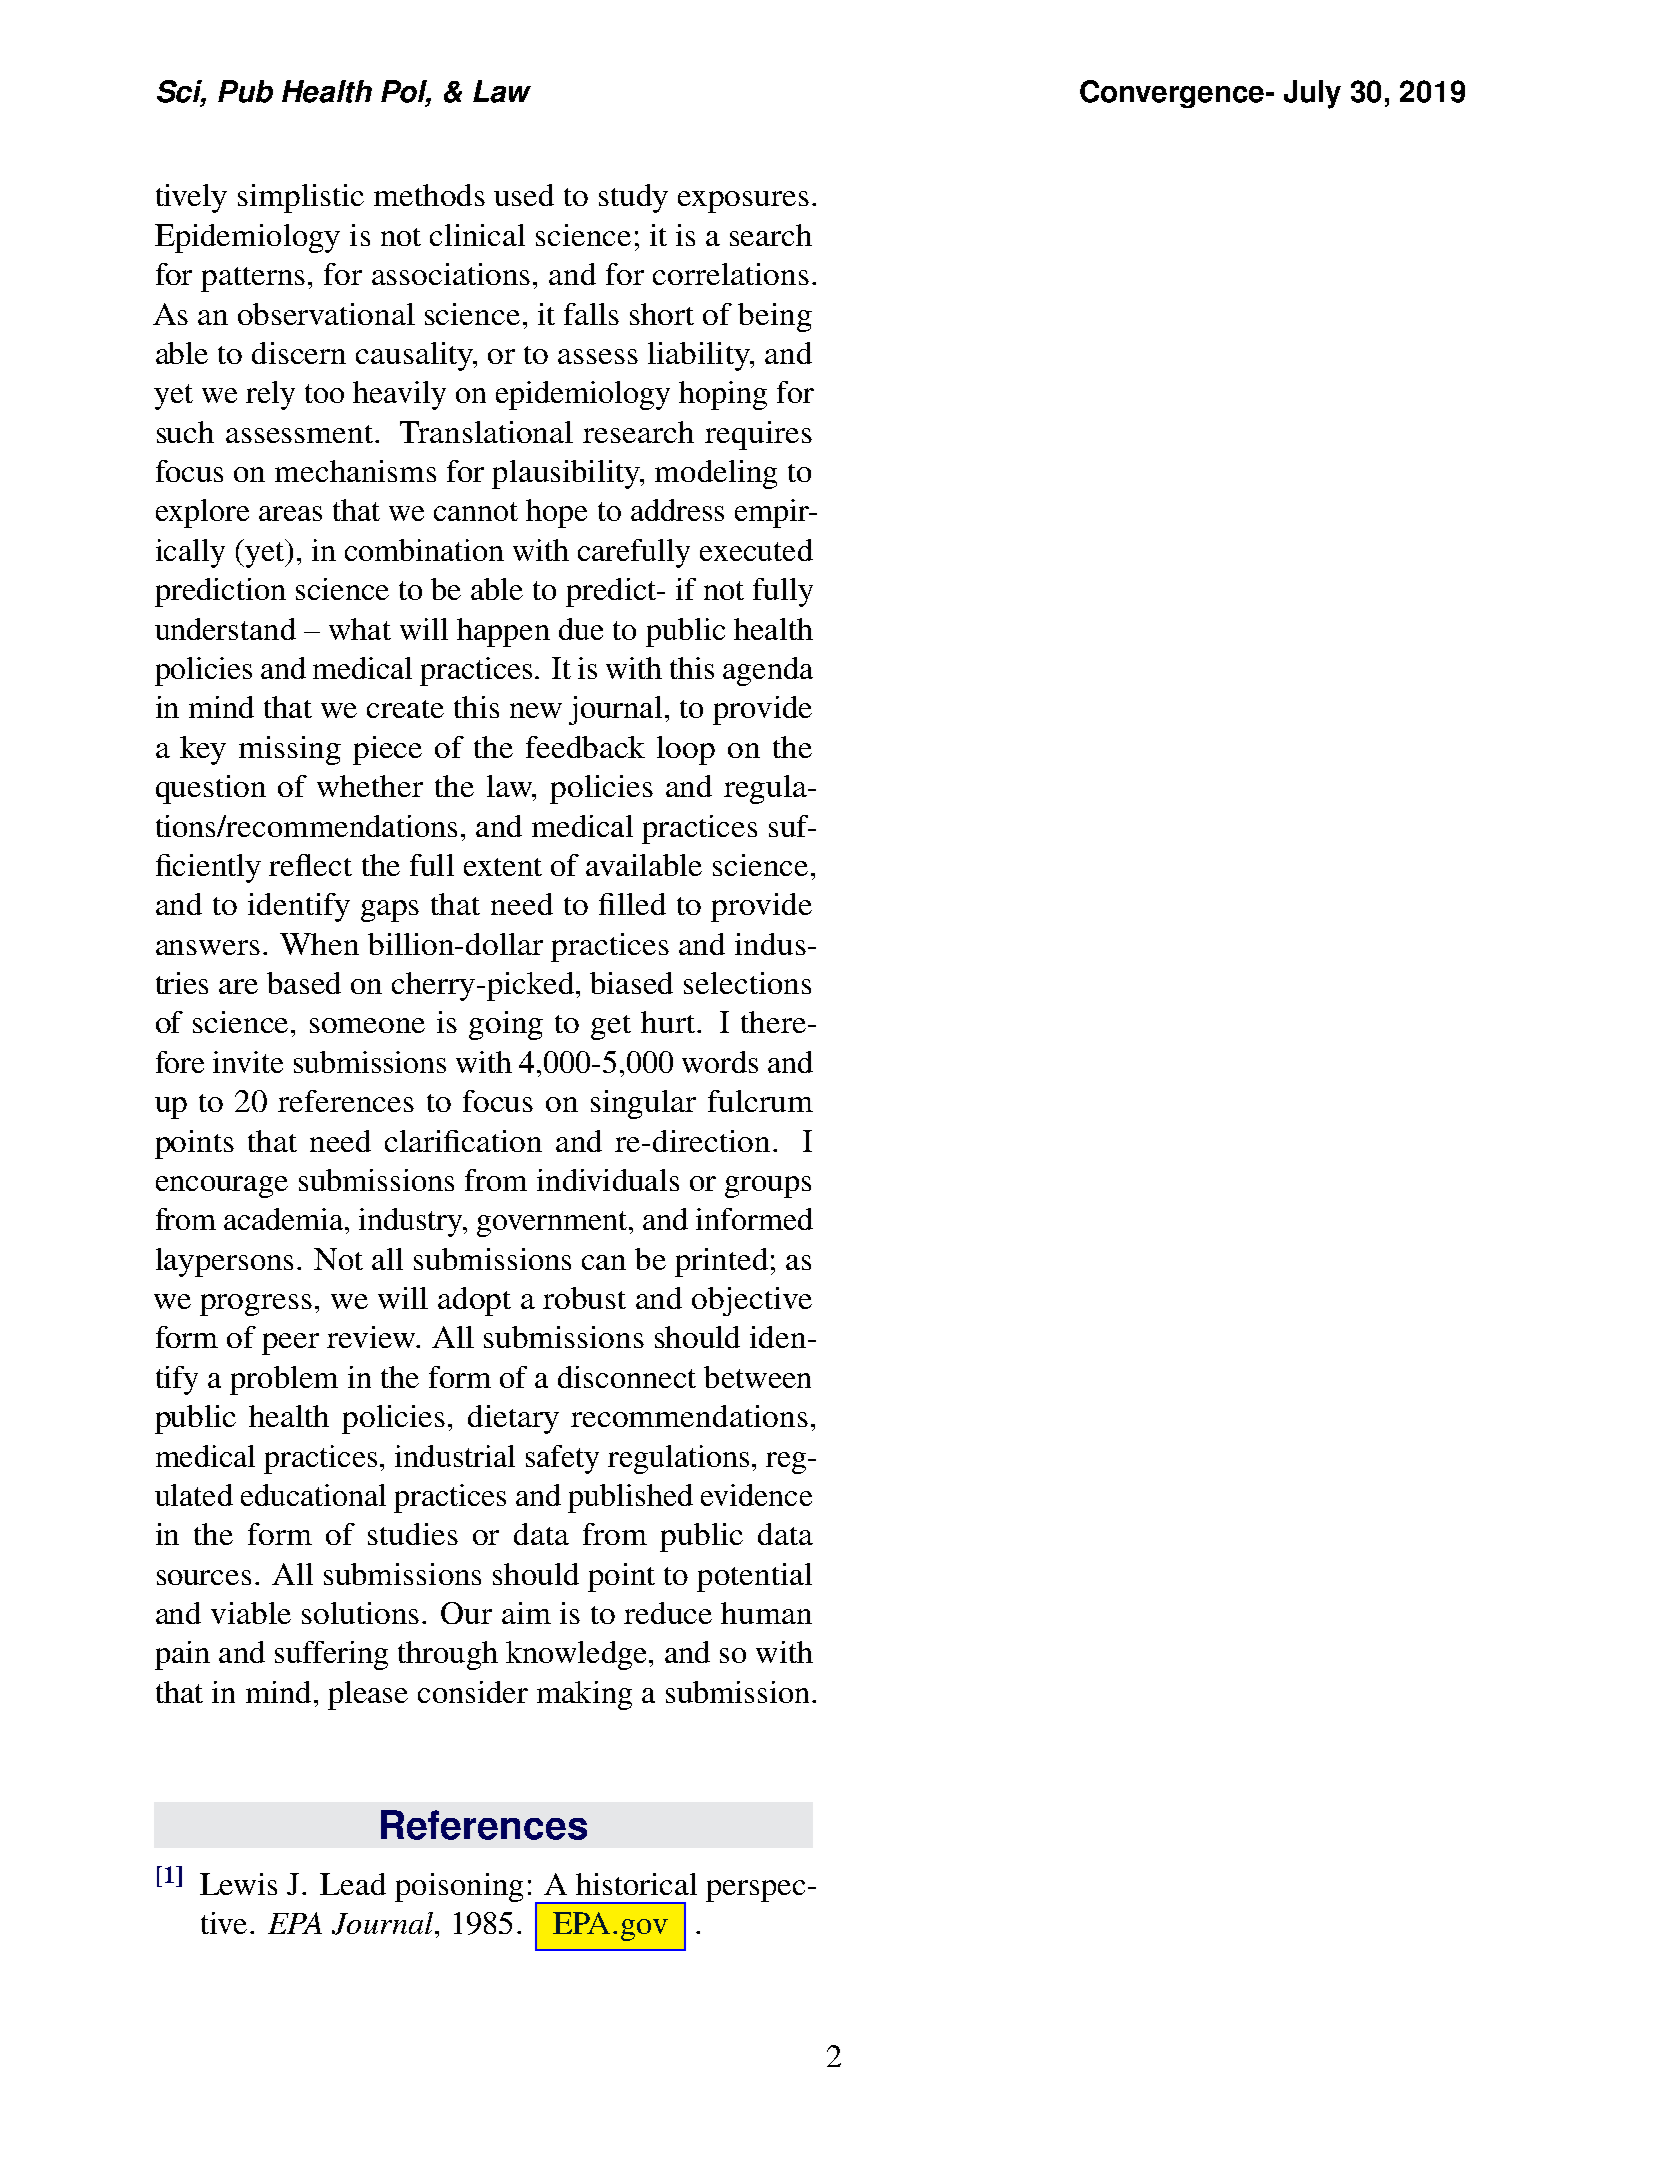 This page has width=1668, height=2159. What do you see at coordinates (743, 202) in the page?
I see `exposures` at bounding box center [743, 202].
